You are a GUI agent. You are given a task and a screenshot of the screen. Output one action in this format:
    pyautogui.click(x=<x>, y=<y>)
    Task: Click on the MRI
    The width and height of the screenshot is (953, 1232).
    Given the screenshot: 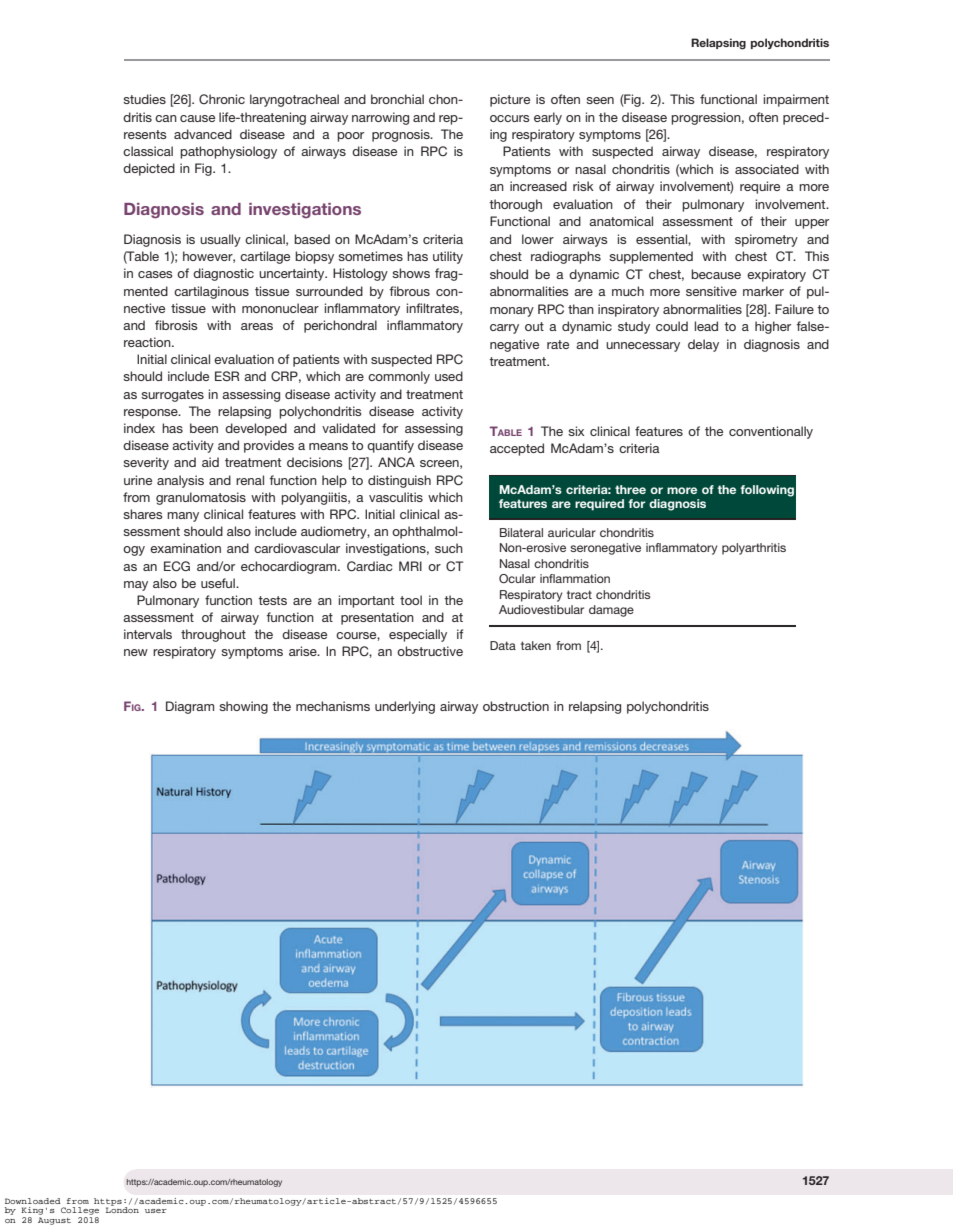 What is the action you would take?
    pyautogui.click(x=410, y=566)
